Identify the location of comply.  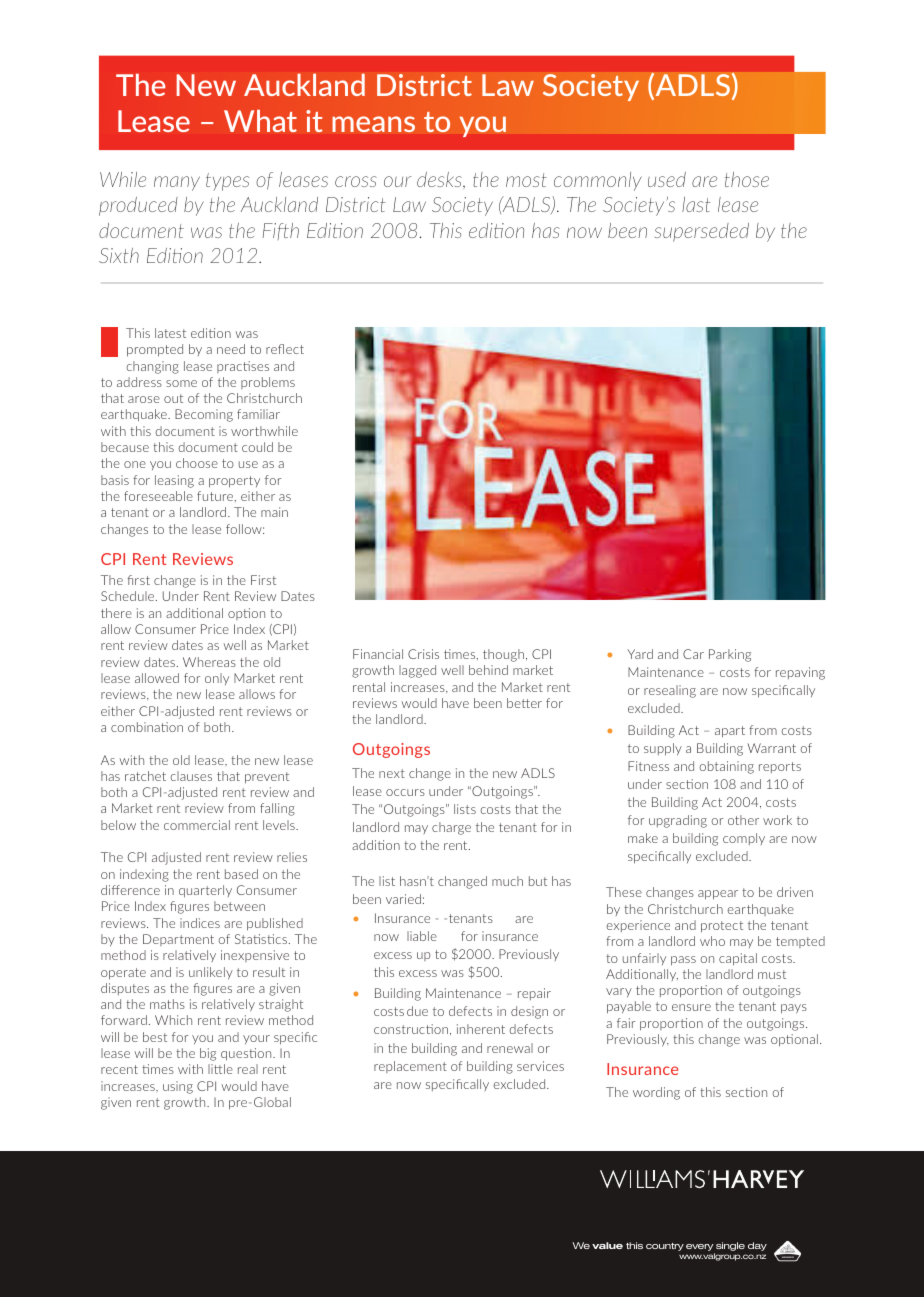
(744, 839).
